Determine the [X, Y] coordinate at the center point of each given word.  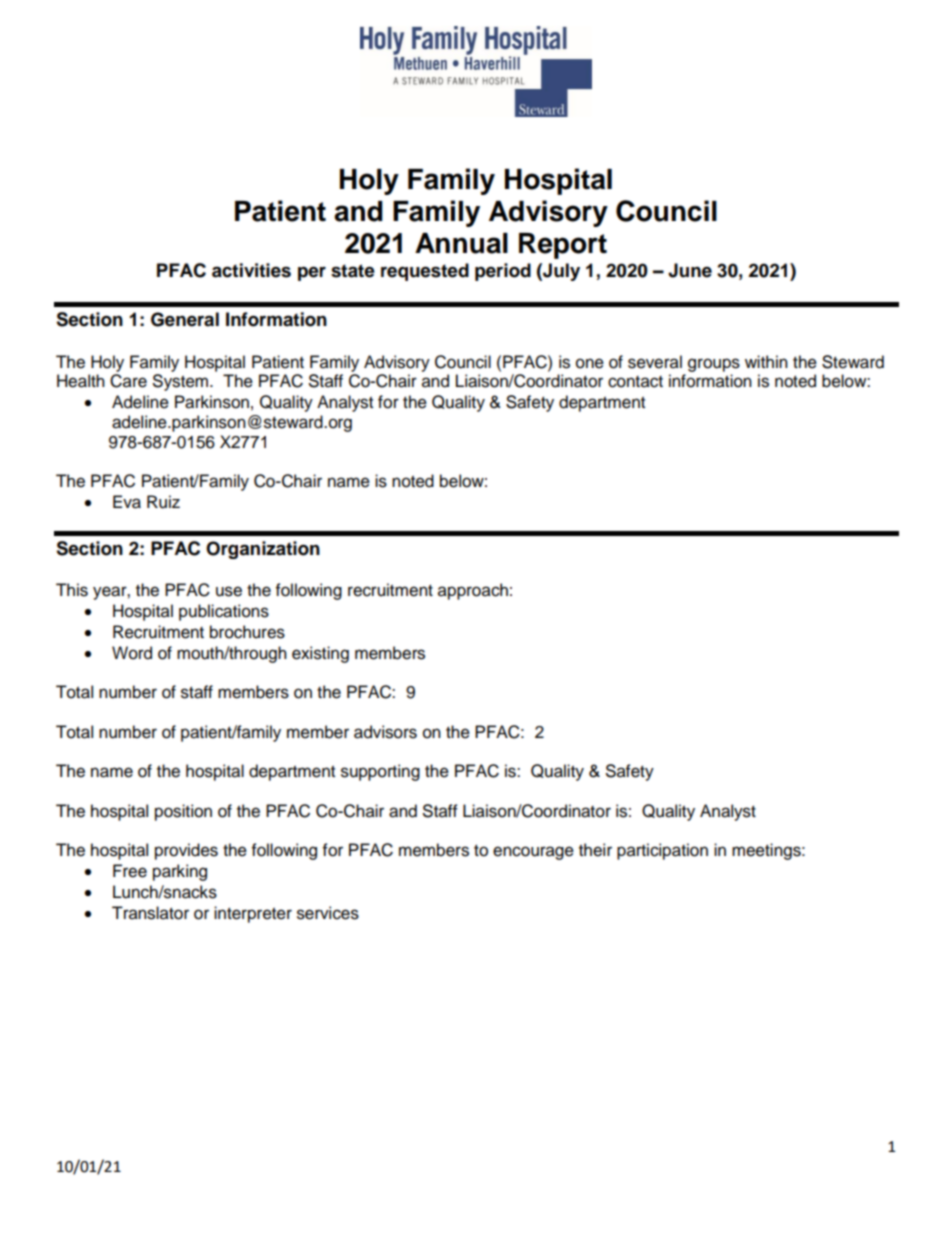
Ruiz [163, 502]
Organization [263, 550]
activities [251, 270]
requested [425, 272]
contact [635, 382]
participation [662, 851]
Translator [150, 913]
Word [132, 653]
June [690, 270]
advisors [385, 732]
